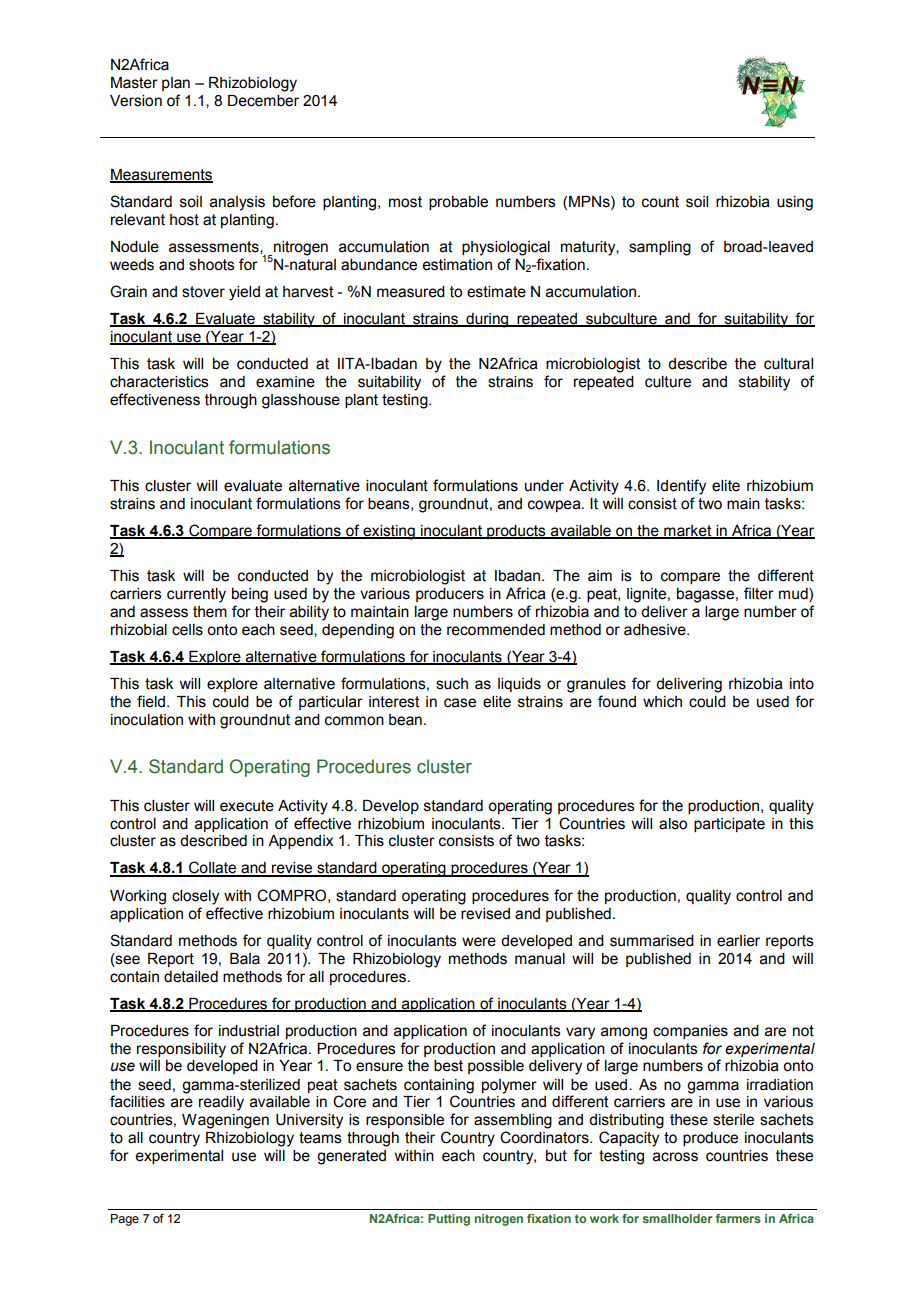  I want to click on currently, so click(196, 595).
